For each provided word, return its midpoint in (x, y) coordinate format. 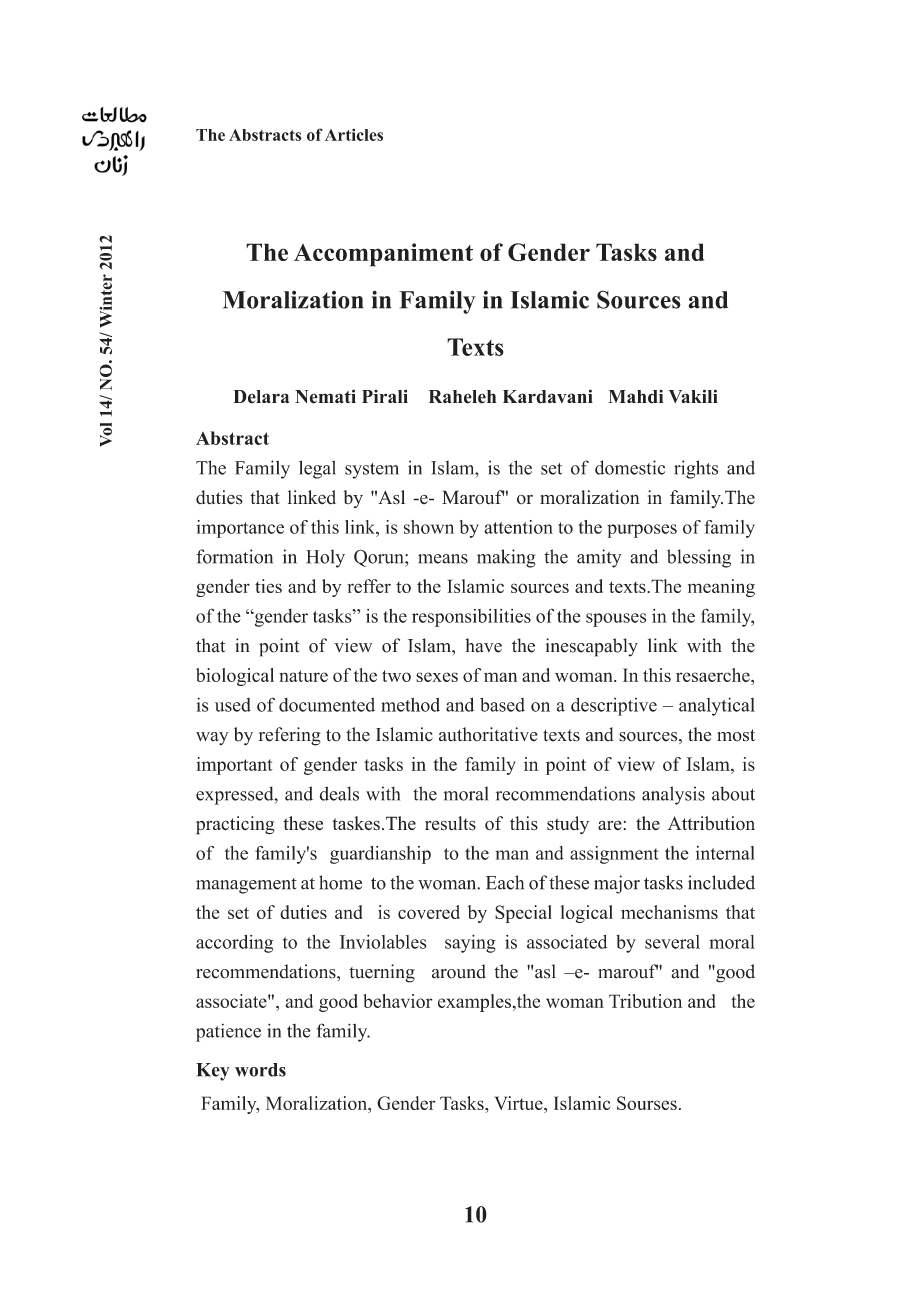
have (483, 645)
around (459, 971)
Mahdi (635, 396)
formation (234, 556)
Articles (354, 134)
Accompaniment (383, 255)
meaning (721, 588)
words (260, 1070)
